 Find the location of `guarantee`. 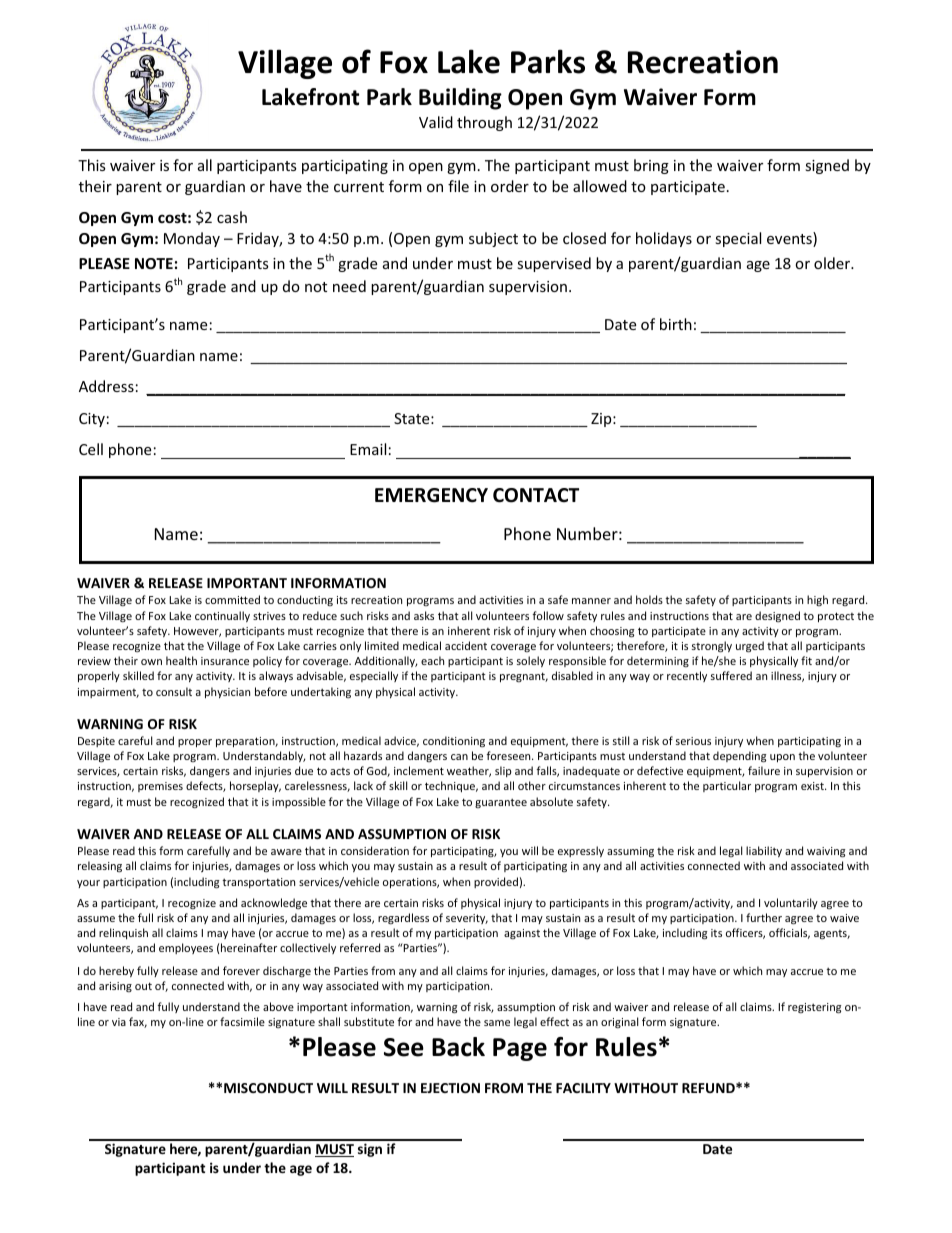

guarantee is located at coordinates (501, 803).
